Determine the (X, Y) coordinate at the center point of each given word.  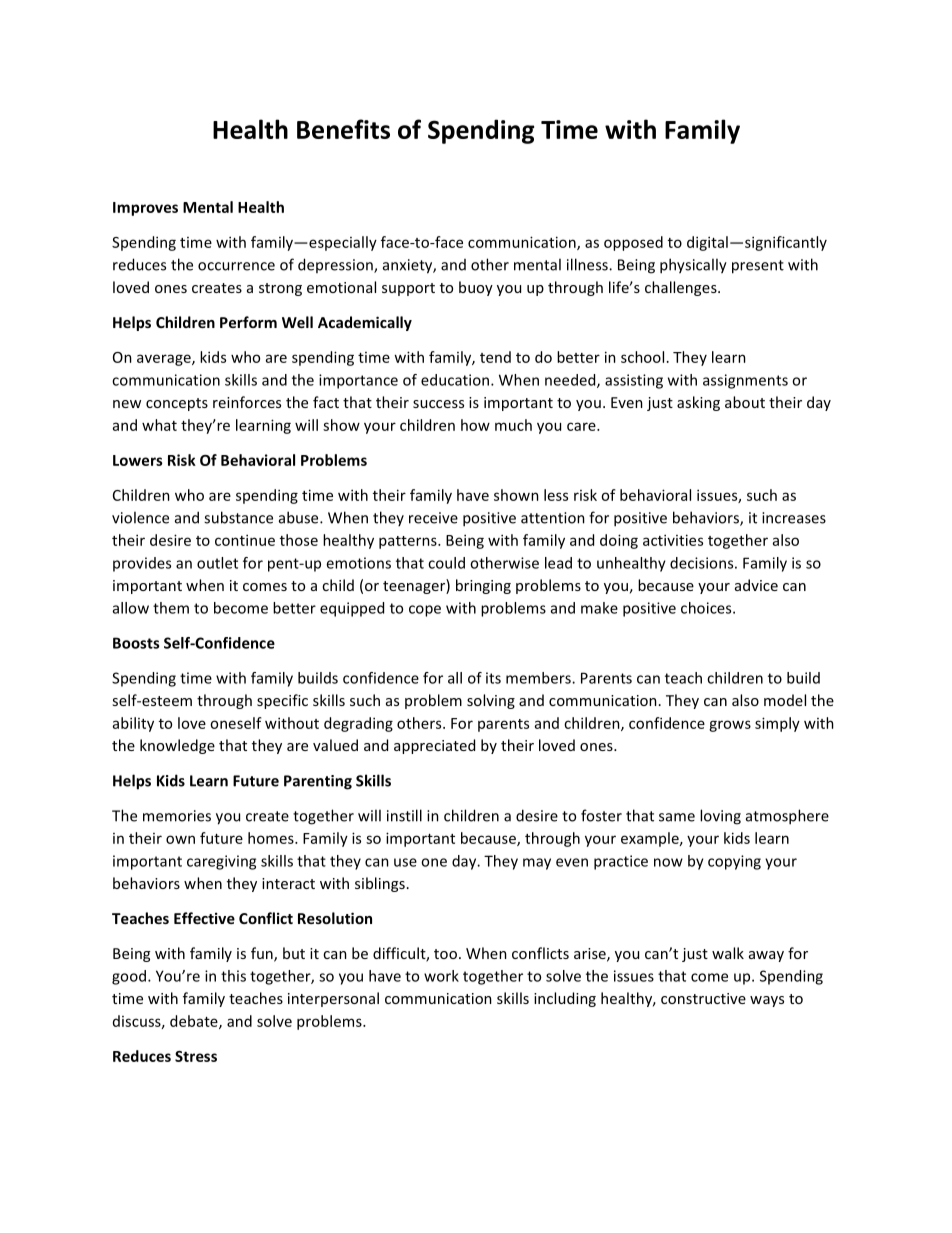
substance (238, 517)
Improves (145, 209)
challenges (682, 288)
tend (495, 357)
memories (177, 816)
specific (282, 701)
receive (433, 518)
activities (673, 540)
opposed (633, 243)
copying (734, 862)
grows (730, 726)
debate (195, 1022)
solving (491, 701)
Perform (248, 322)
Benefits (343, 129)
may (537, 864)
